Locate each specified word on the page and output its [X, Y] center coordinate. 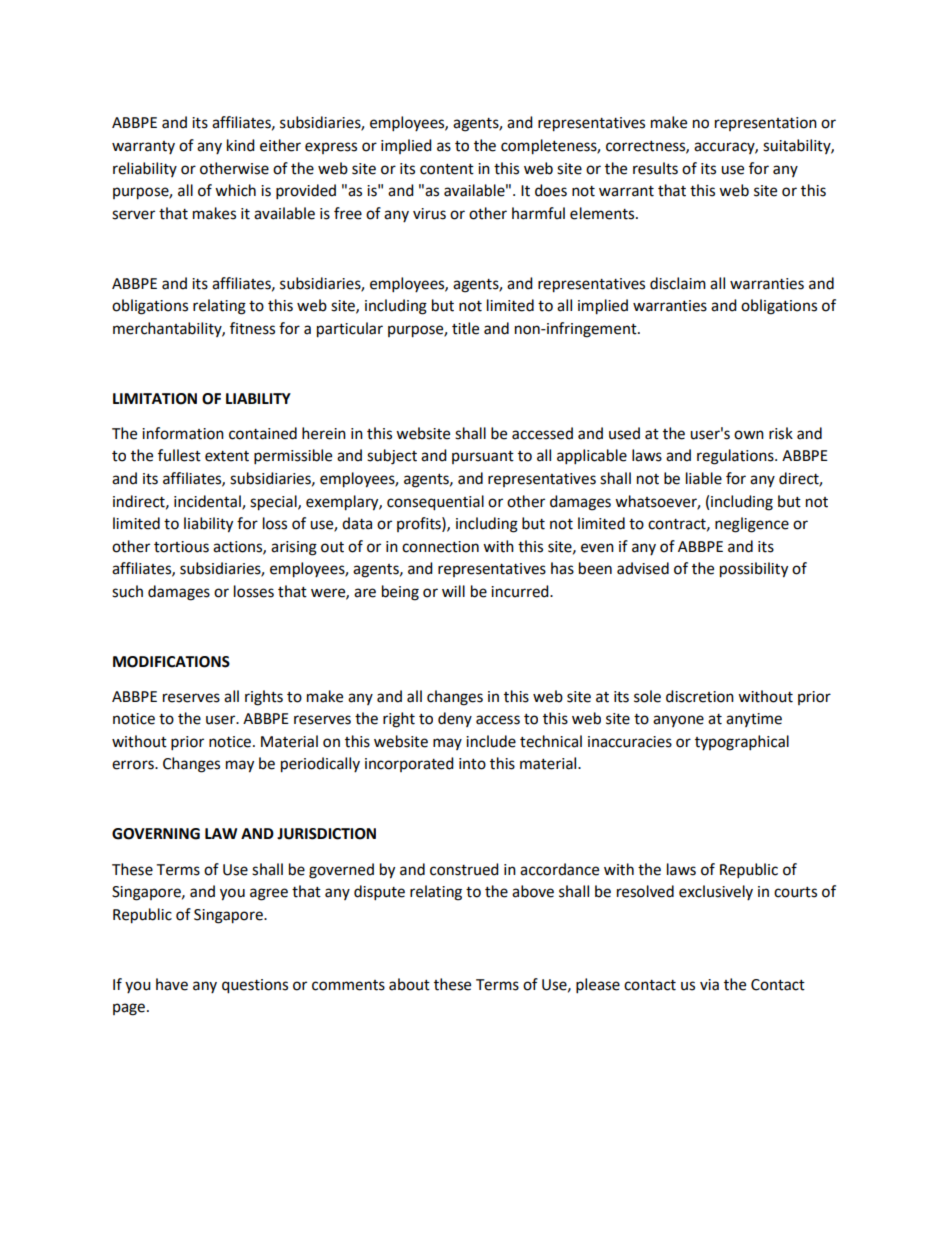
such [127, 591]
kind [241, 145]
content [447, 169]
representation [766, 124]
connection [440, 547]
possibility [754, 570]
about [409, 984]
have [172, 984]
